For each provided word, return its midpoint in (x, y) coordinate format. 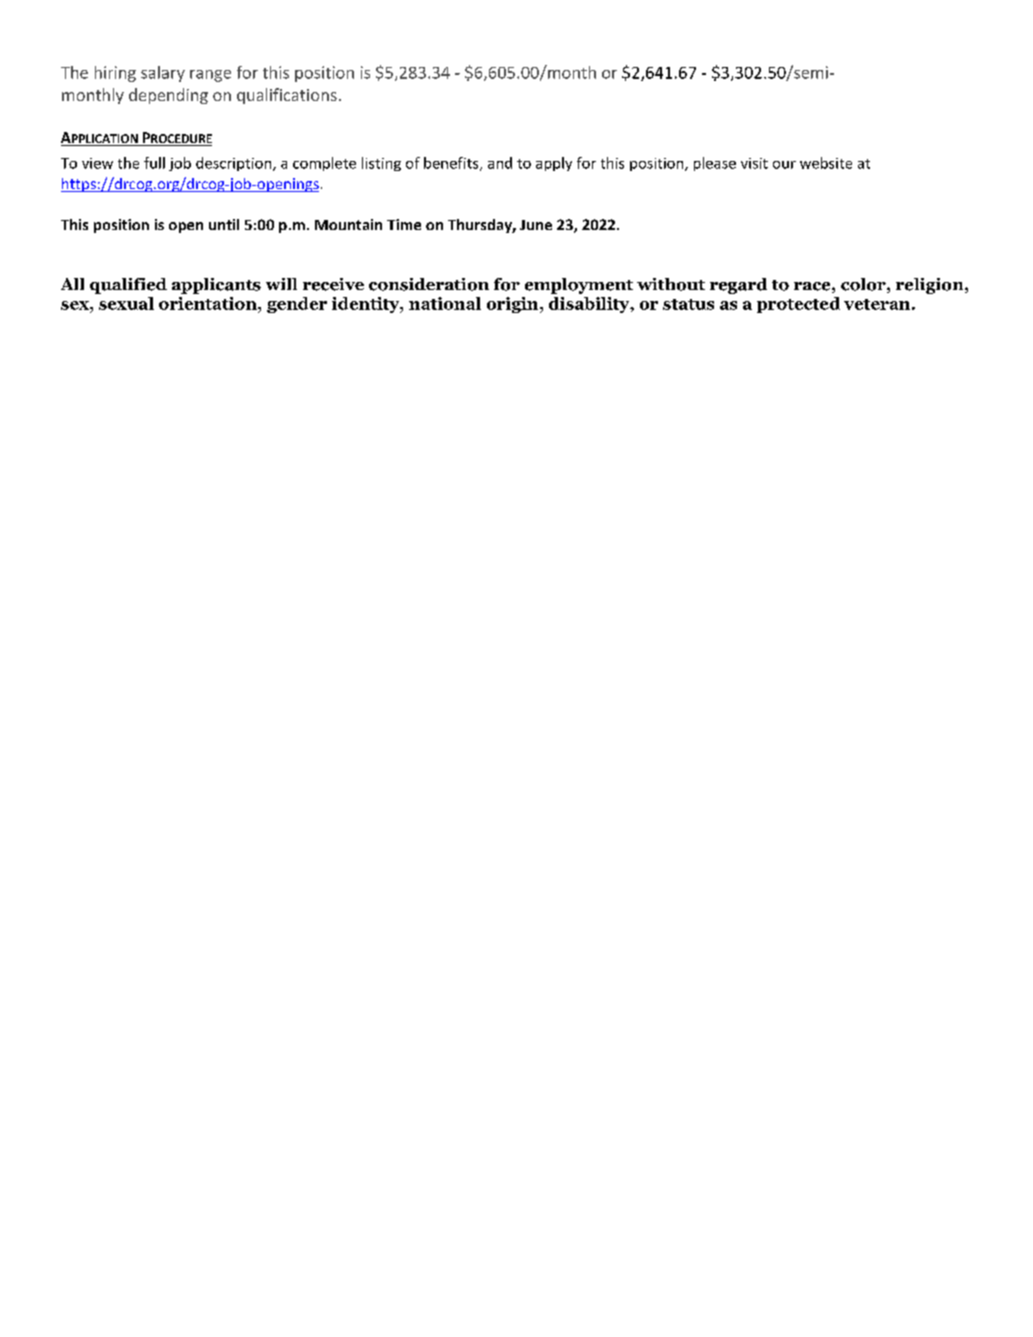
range (210, 76)
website (826, 163)
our (784, 165)
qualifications (287, 96)
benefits (452, 164)
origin (514, 305)
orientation (209, 303)
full (154, 163)
